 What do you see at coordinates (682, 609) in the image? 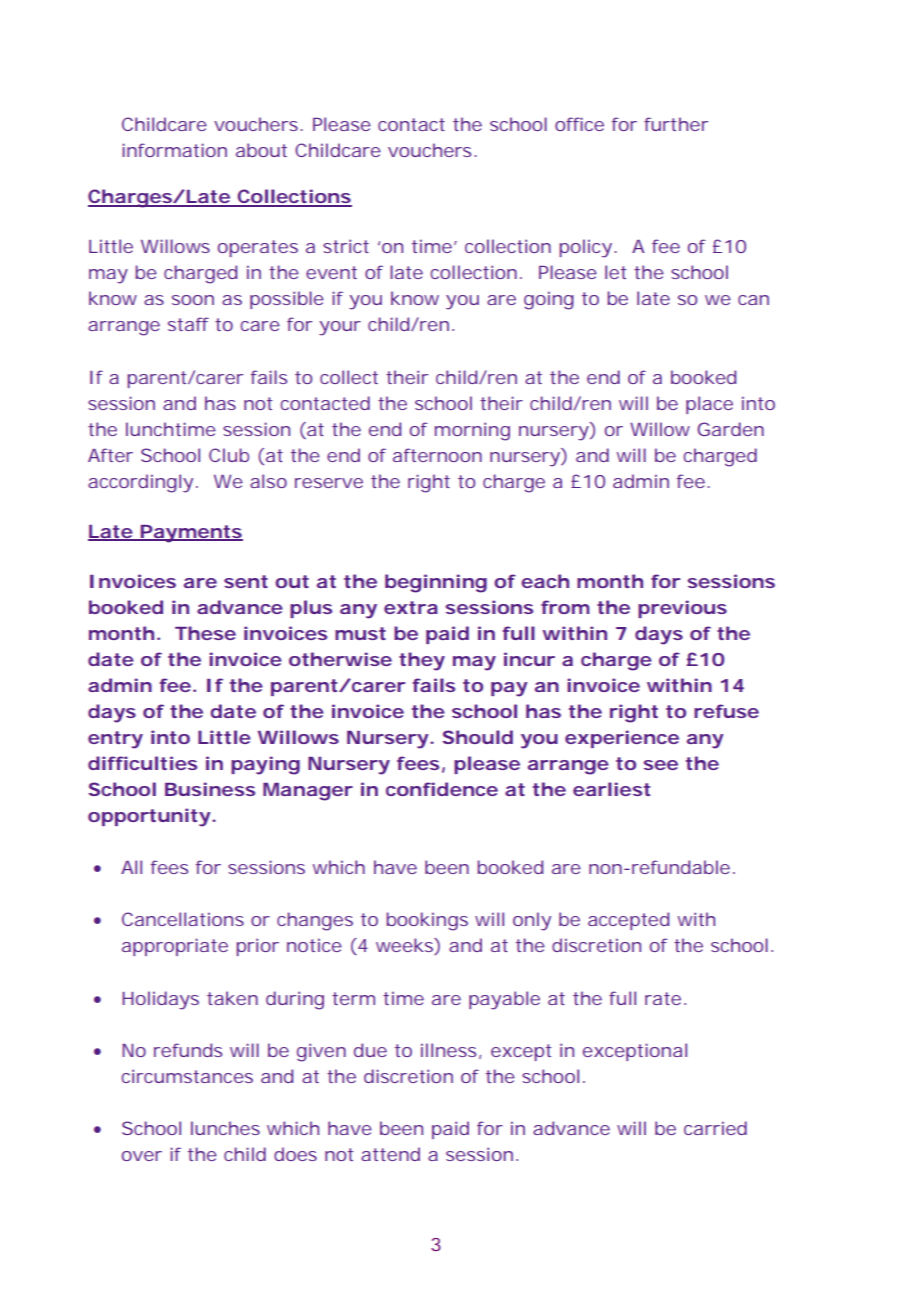
I see `previous` at bounding box center [682, 609].
